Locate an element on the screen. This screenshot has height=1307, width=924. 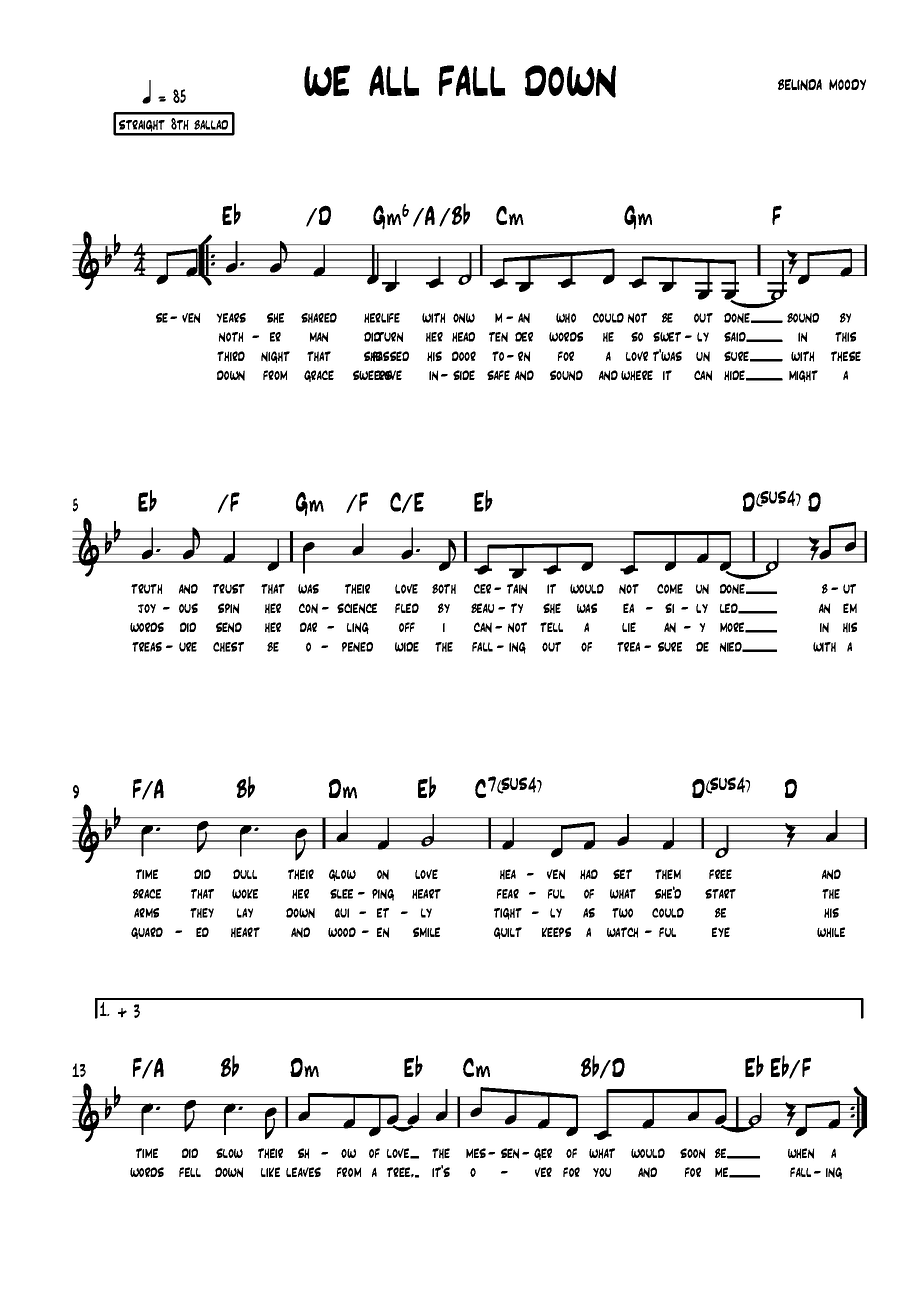
trust is located at coordinates (229, 589).
